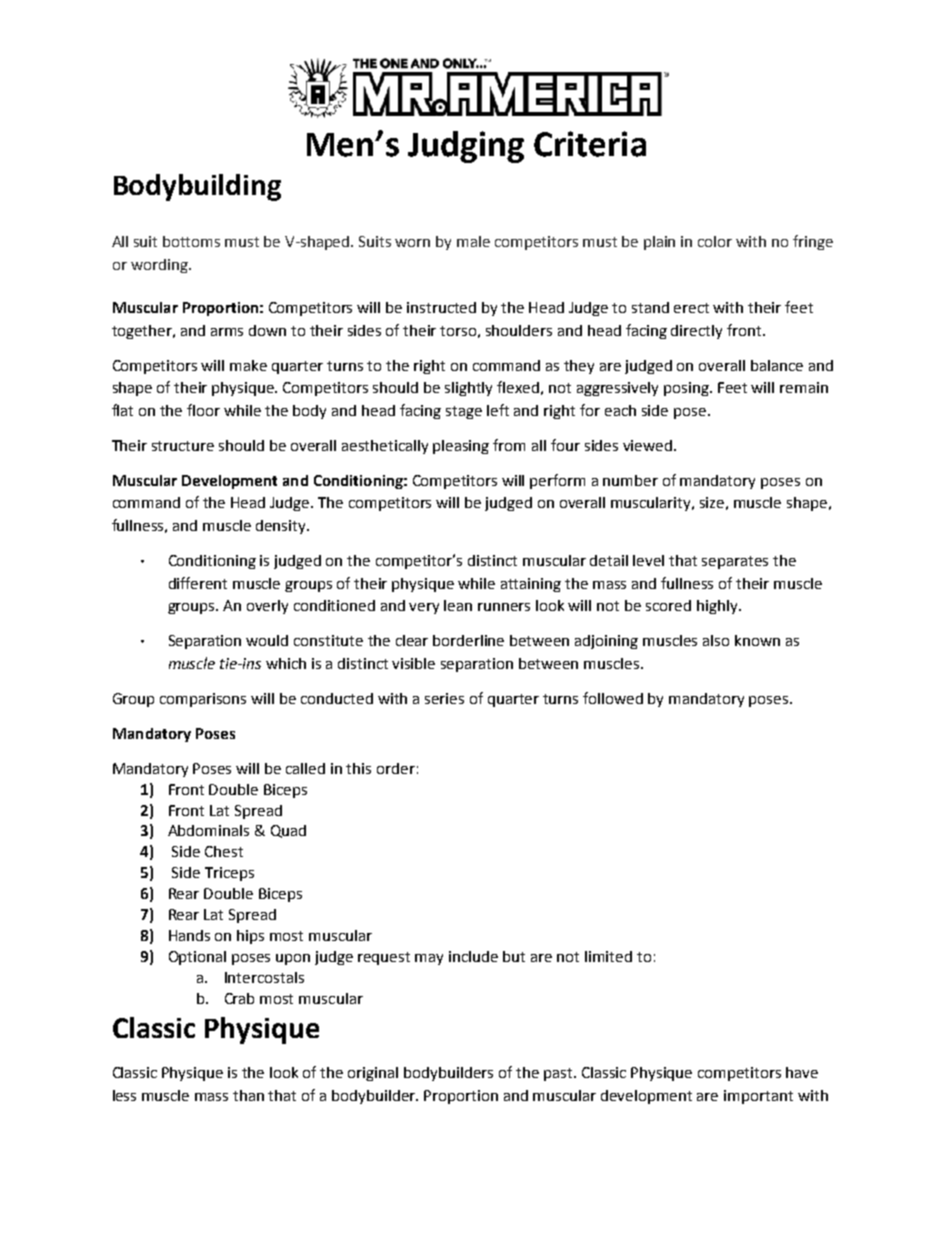  What do you see at coordinates (229, 874) in the screenshot?
I see `Triceps` at bounding box center [229, 874].
